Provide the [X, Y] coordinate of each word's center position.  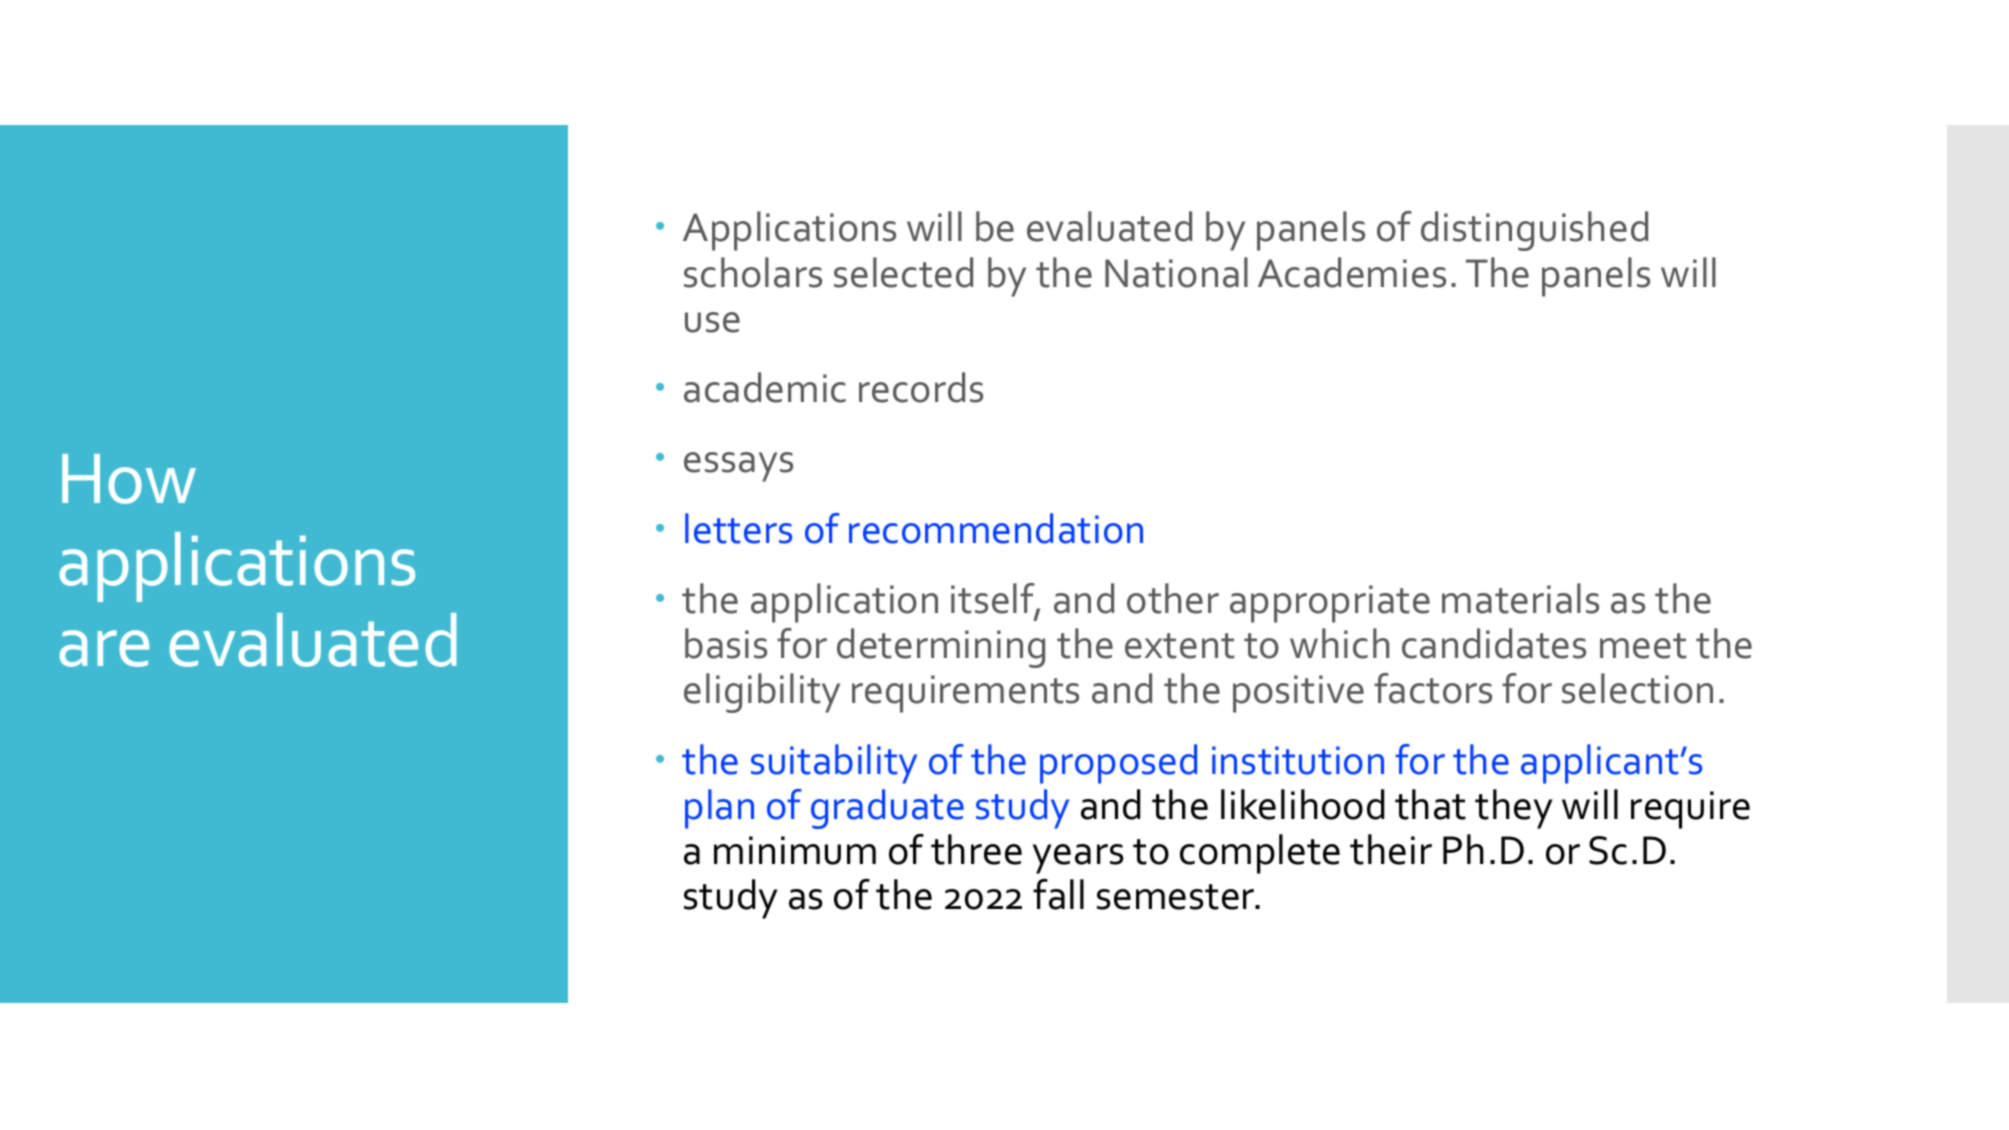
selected [903, 272]
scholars [753, 272]
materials [1520, 598]
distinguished [1534, 231]
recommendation [996, 528]
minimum [795, 850]
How [129, 479]
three [976, 849]
